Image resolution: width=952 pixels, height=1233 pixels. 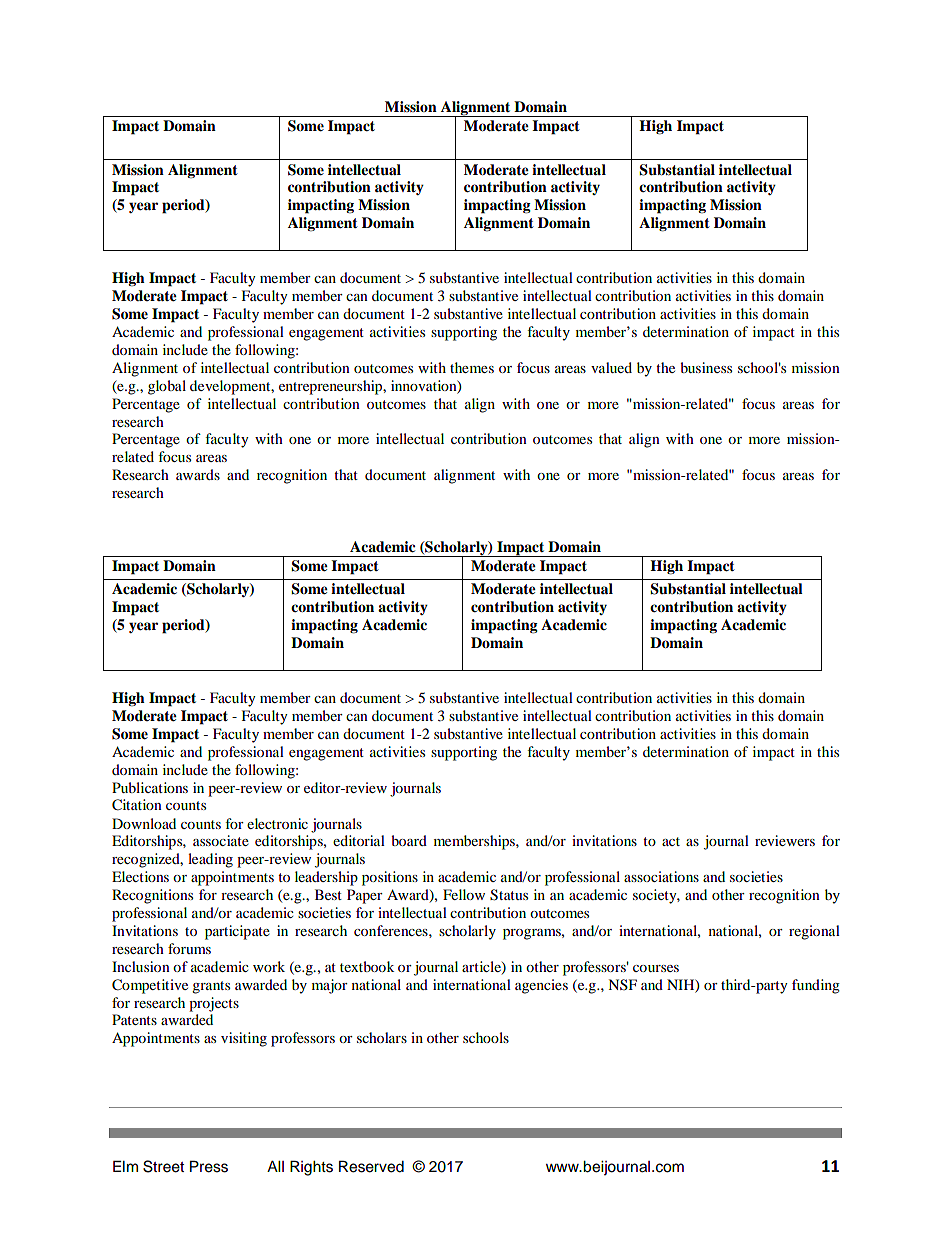 What do you see at coordinates (661, 876) in the screenshot?
I see `associations` at bounding box center [661, 876].
